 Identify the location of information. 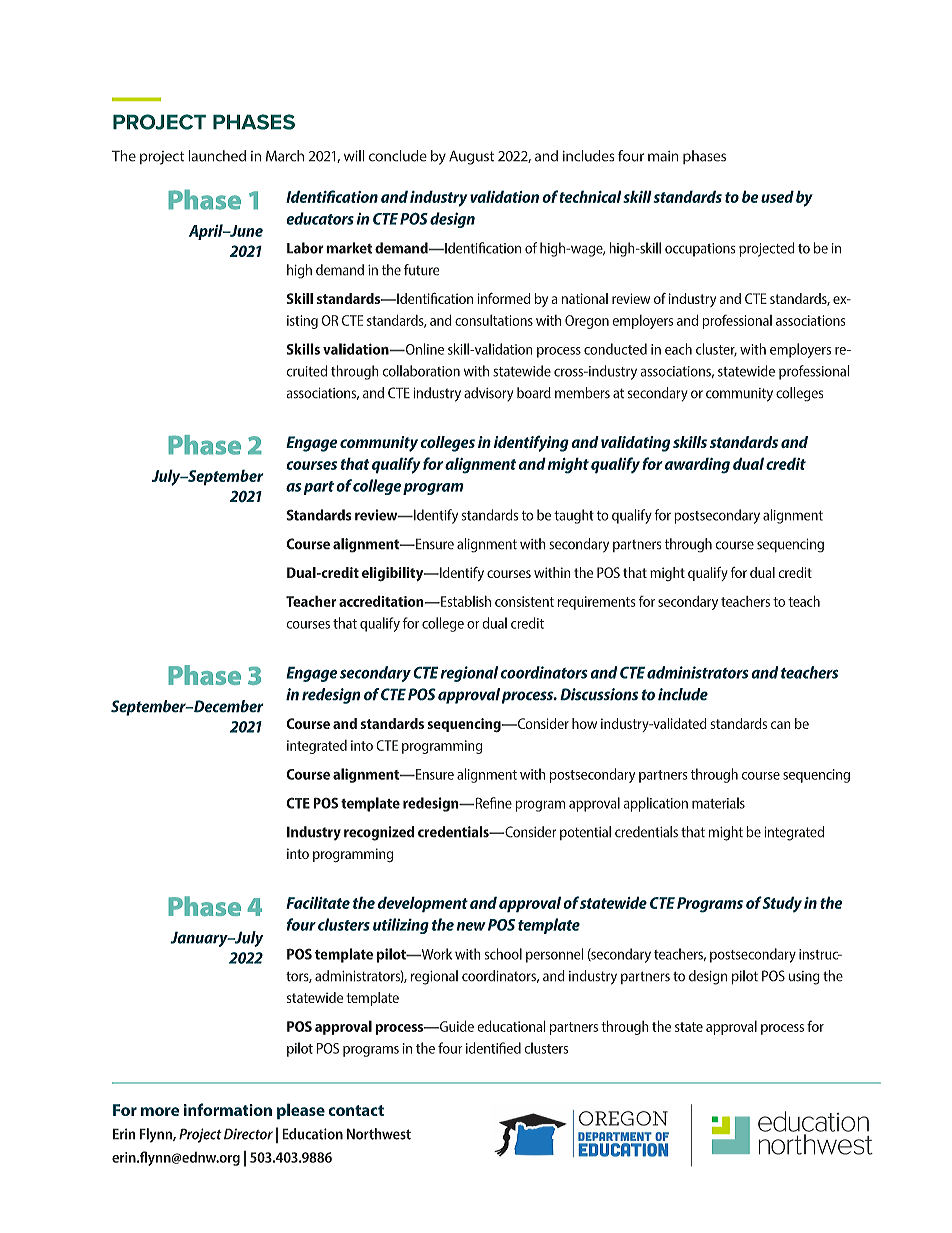
(228, 1109).
